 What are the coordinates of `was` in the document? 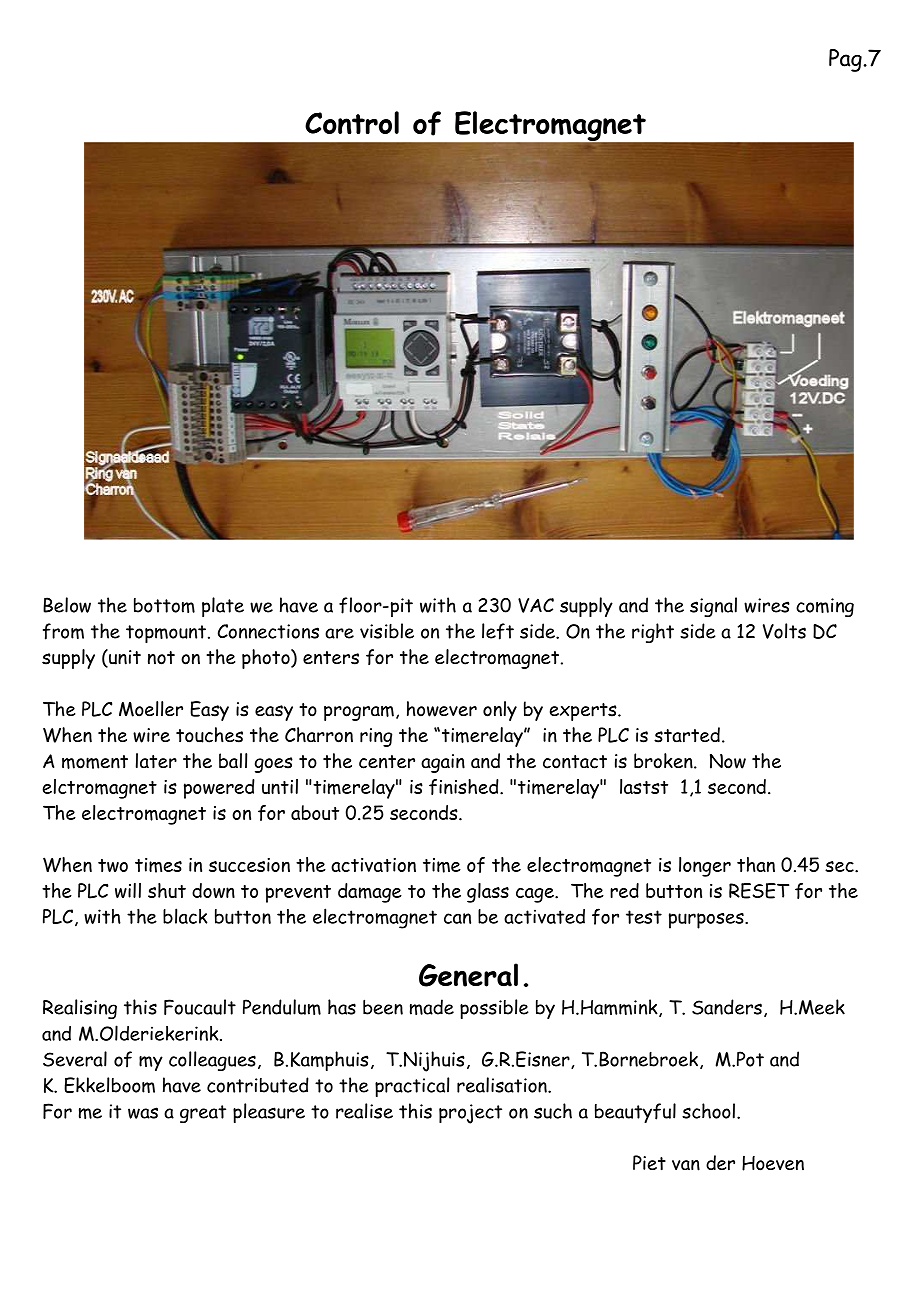 It's located at (143, 1113).
